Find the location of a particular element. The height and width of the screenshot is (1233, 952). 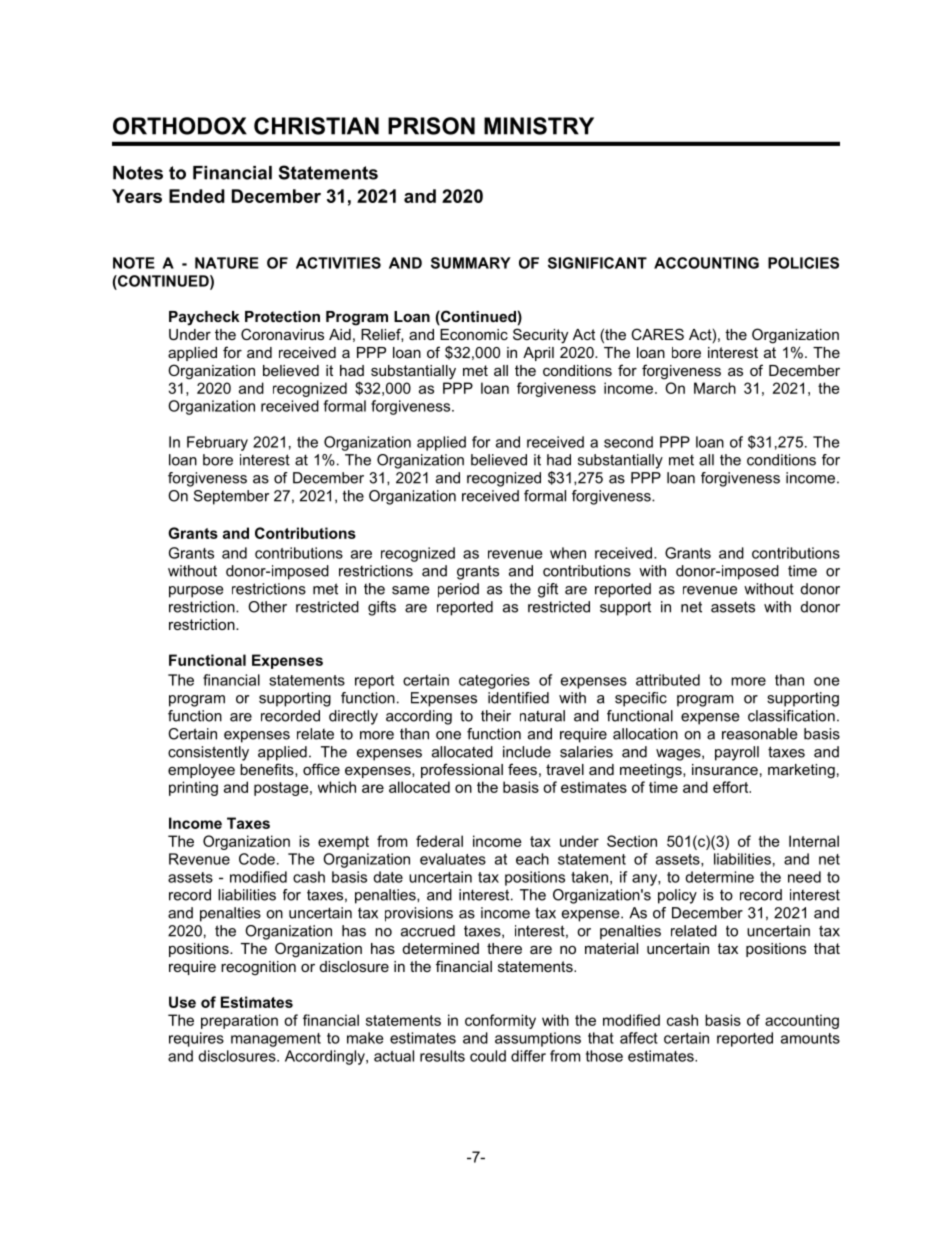

April is located at coordinates (538, 354).
